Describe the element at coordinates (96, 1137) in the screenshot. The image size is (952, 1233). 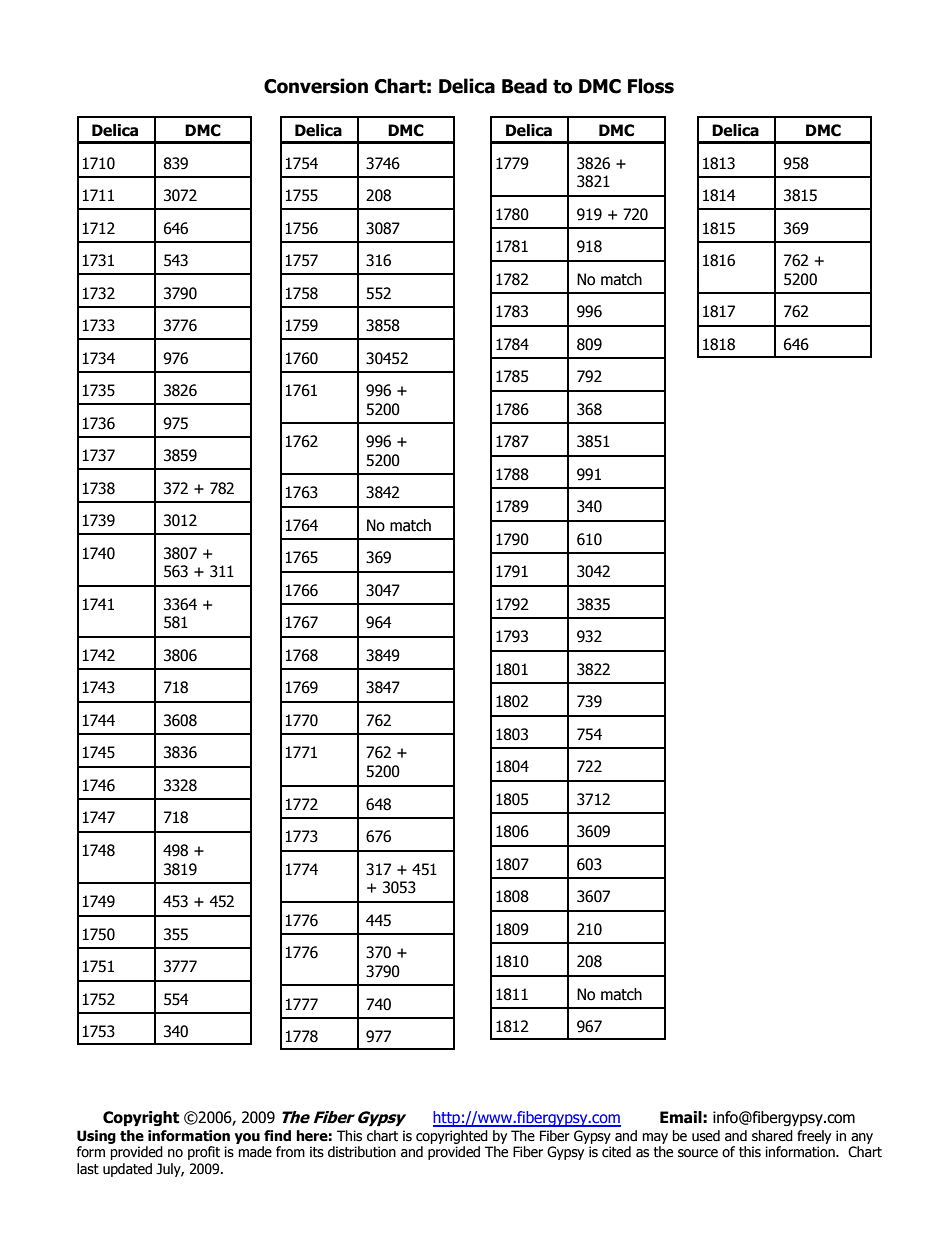
I see `Using` at that location.
